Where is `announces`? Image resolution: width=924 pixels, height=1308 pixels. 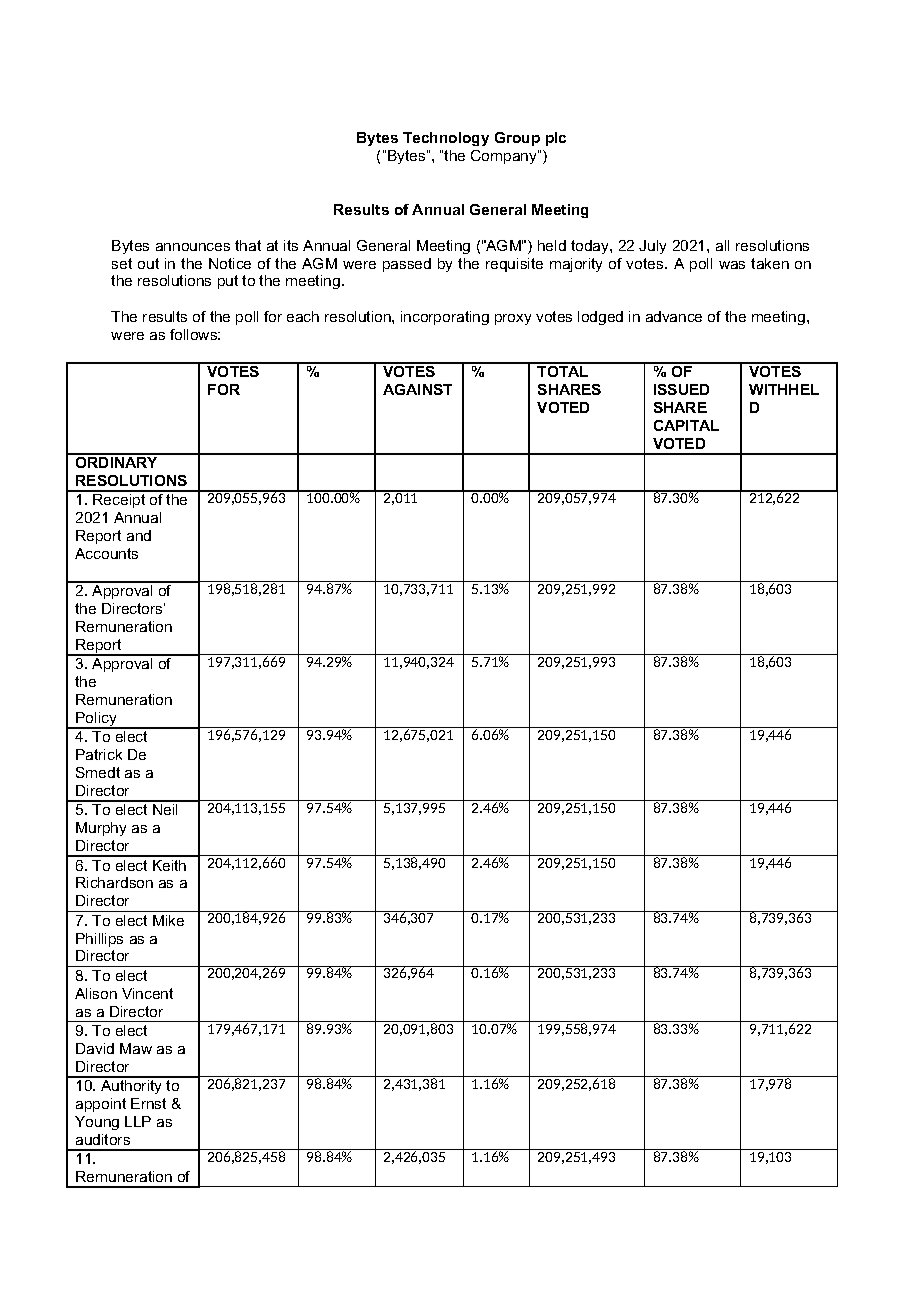 announces is located at coordinates (193, 247).
